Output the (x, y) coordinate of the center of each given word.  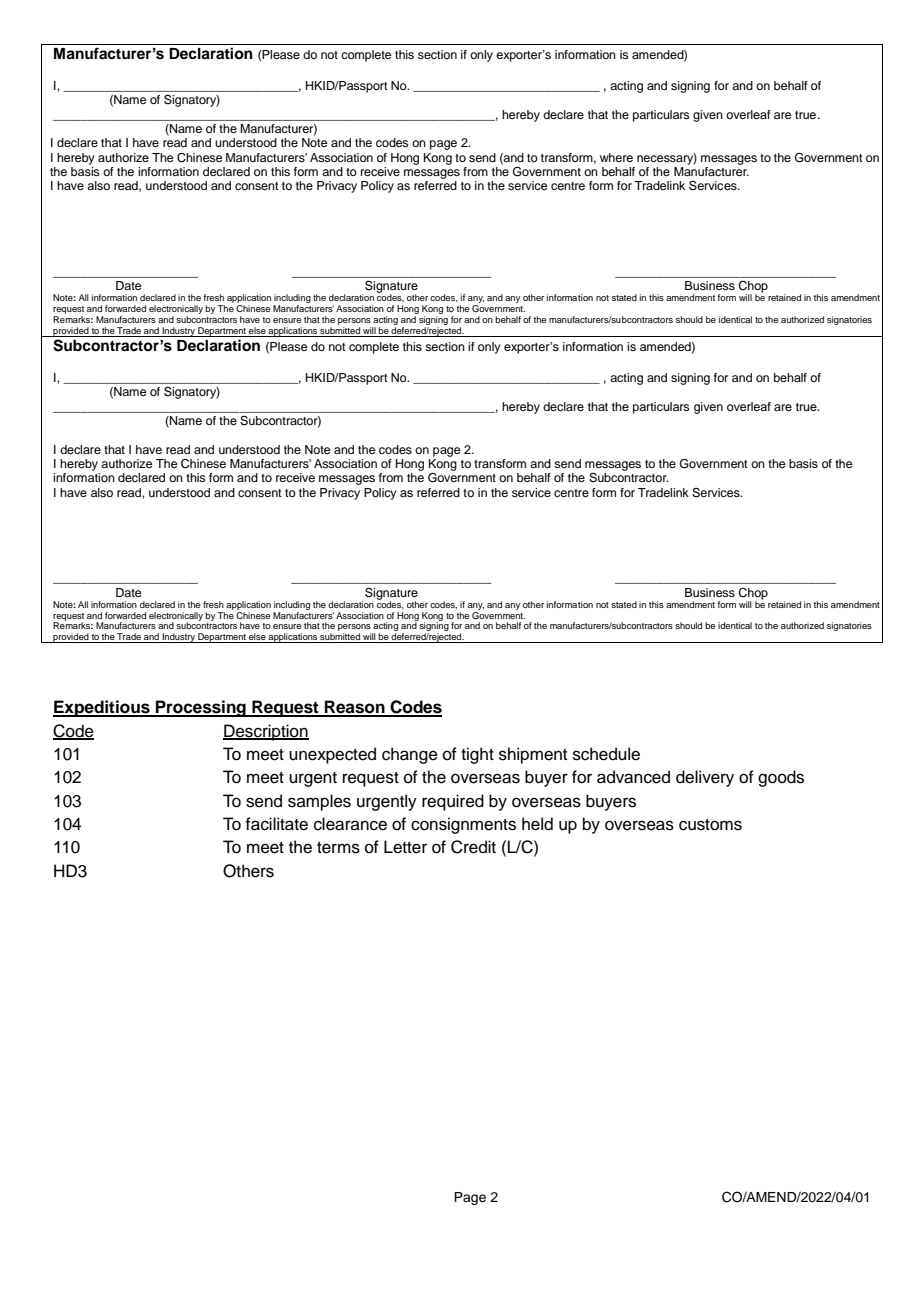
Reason (355, 708)
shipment (533, 755)
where (616, 157)
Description (266, 732)
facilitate (276, 824)
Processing (201, 708)
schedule (606, 754)
